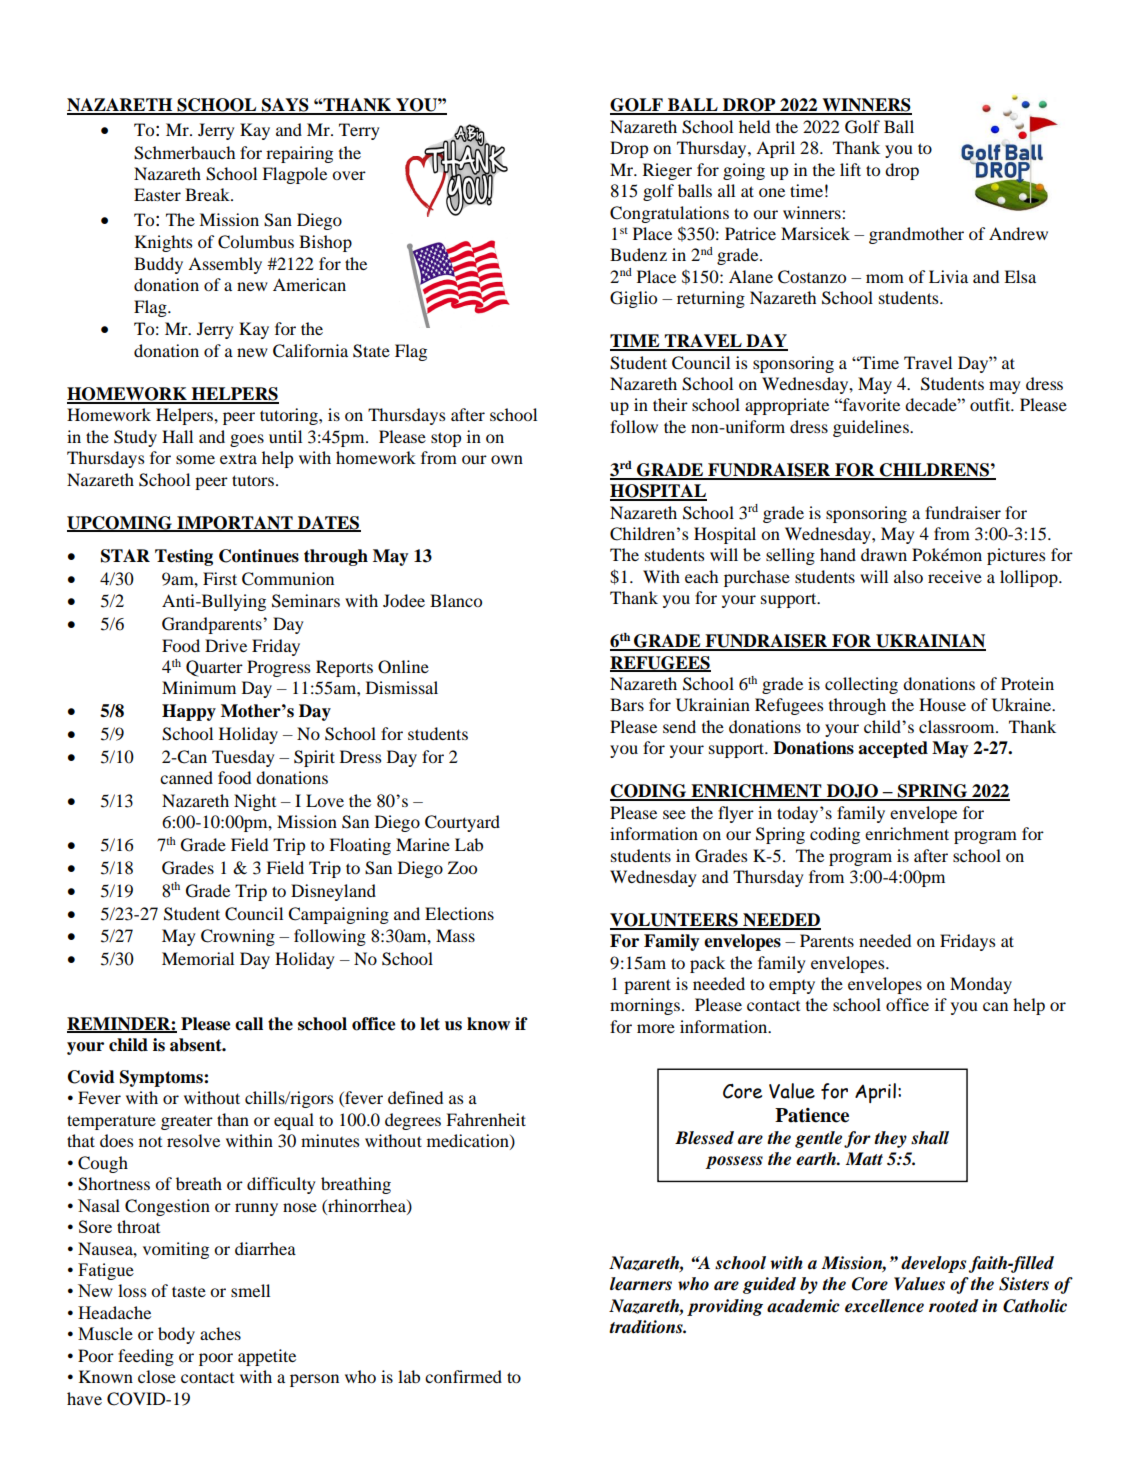 The image size is (1140, 1476). Describe the element at coordinates (669, 214) in the screenshot. I see `Congratulations` at that location.
